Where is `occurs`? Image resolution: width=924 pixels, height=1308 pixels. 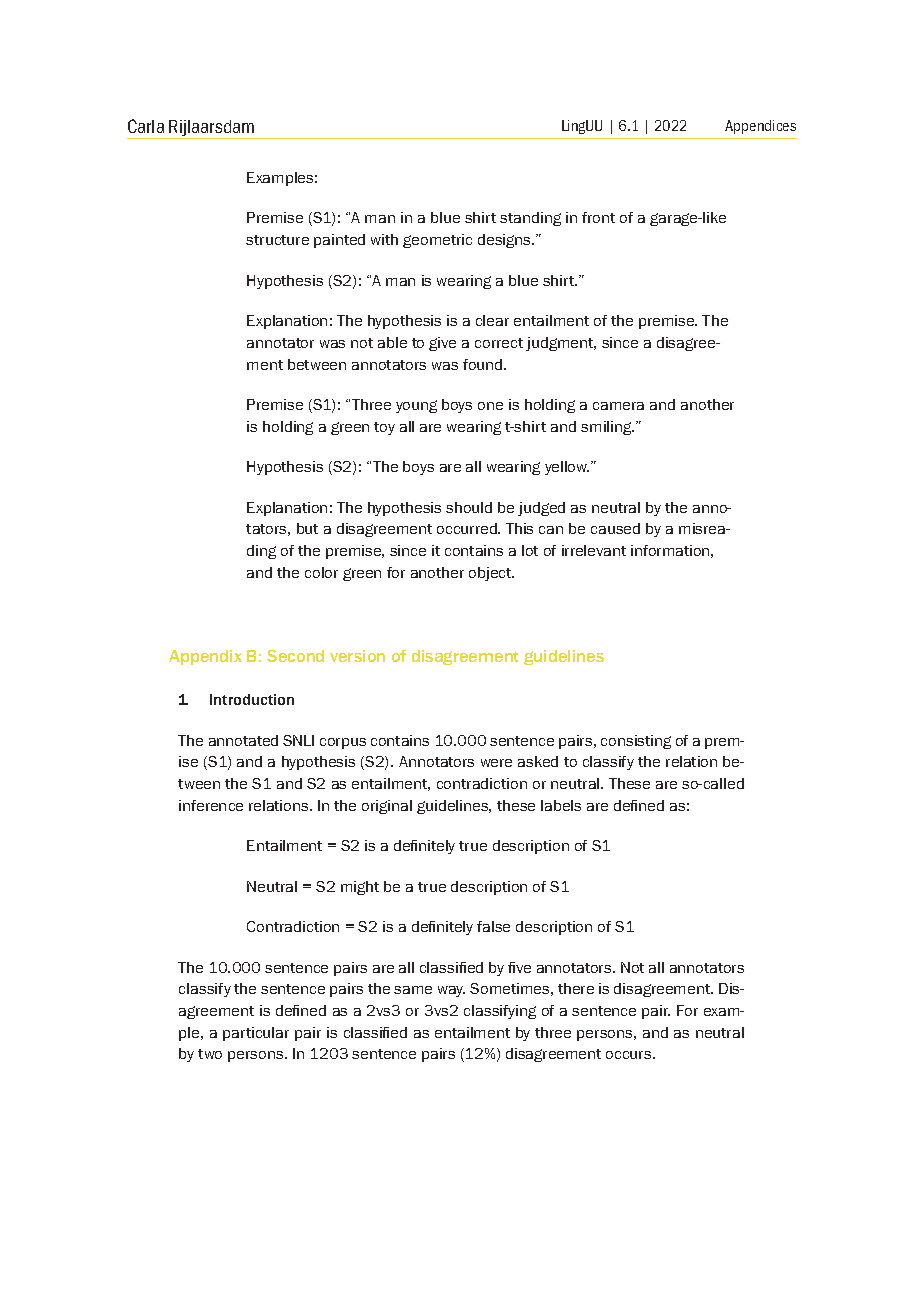
occurs is located at coordinates (630, 1055).
